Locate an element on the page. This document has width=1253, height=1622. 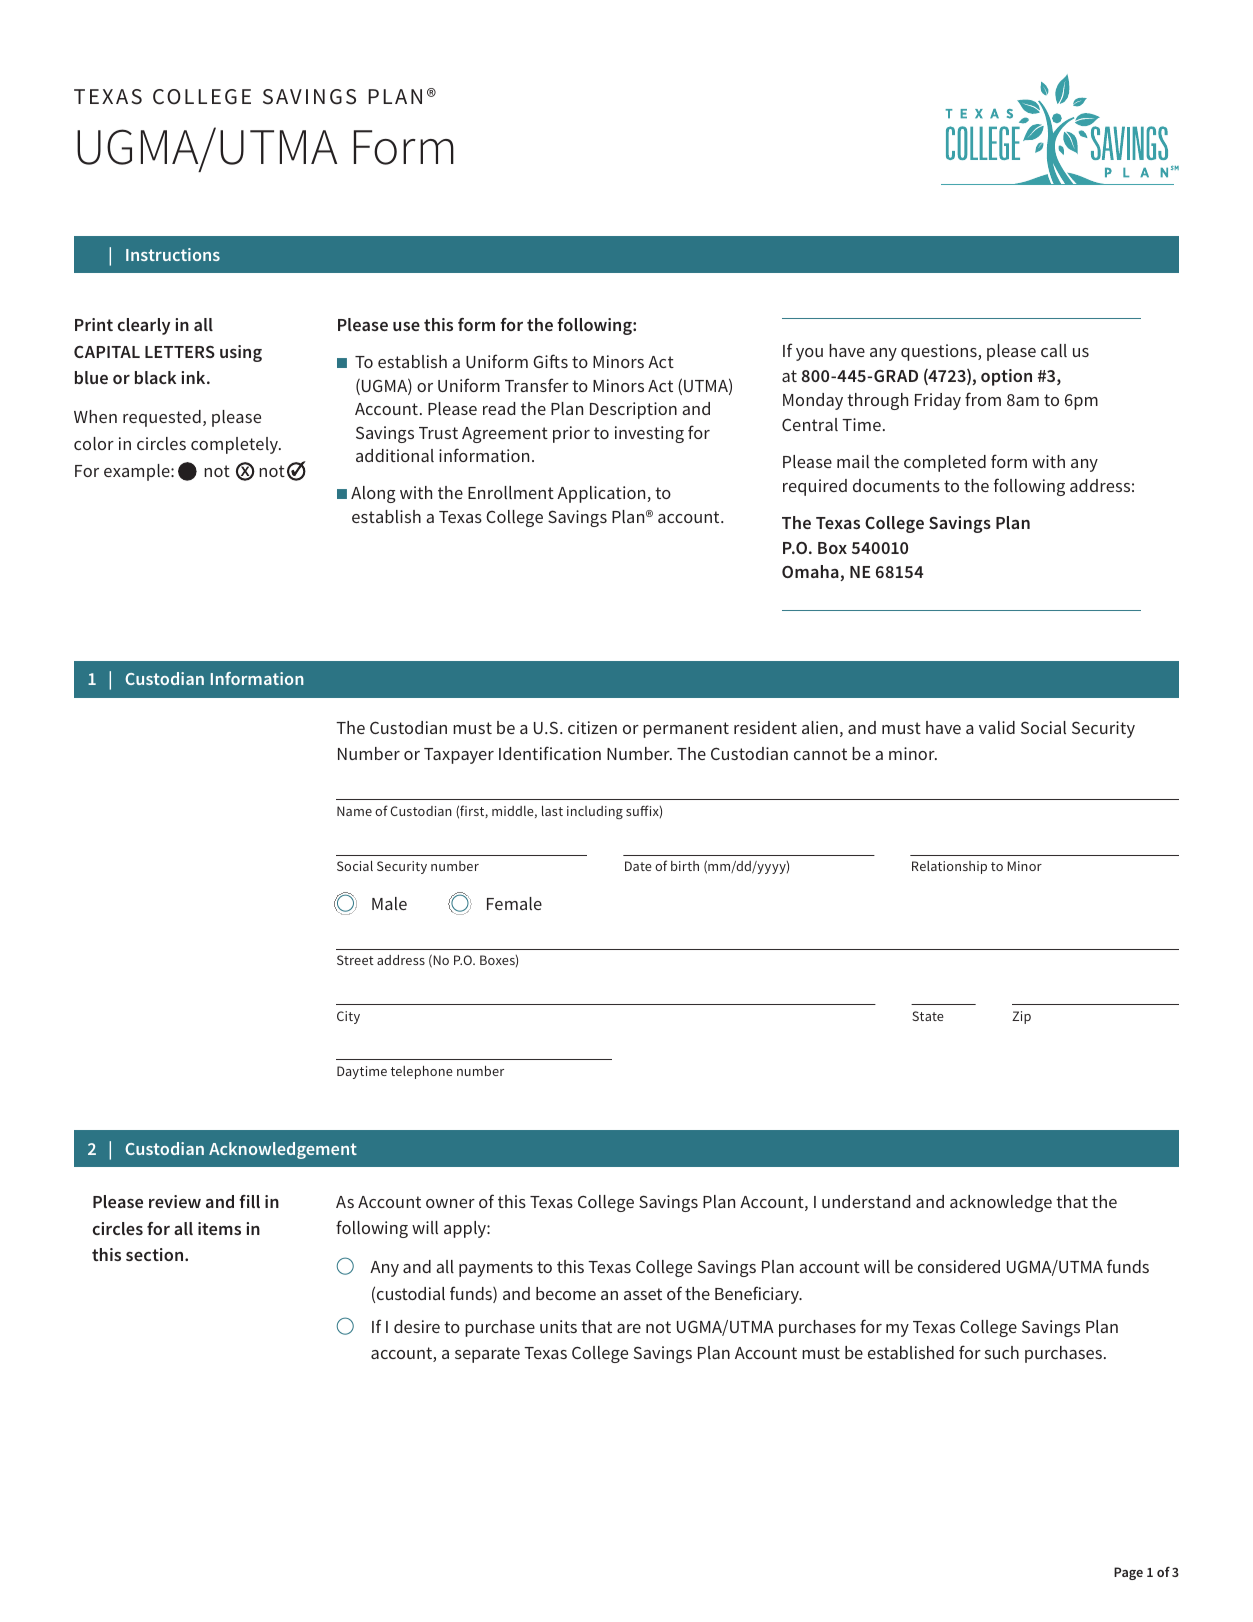
desire is located at coordinates (417, 1326).
